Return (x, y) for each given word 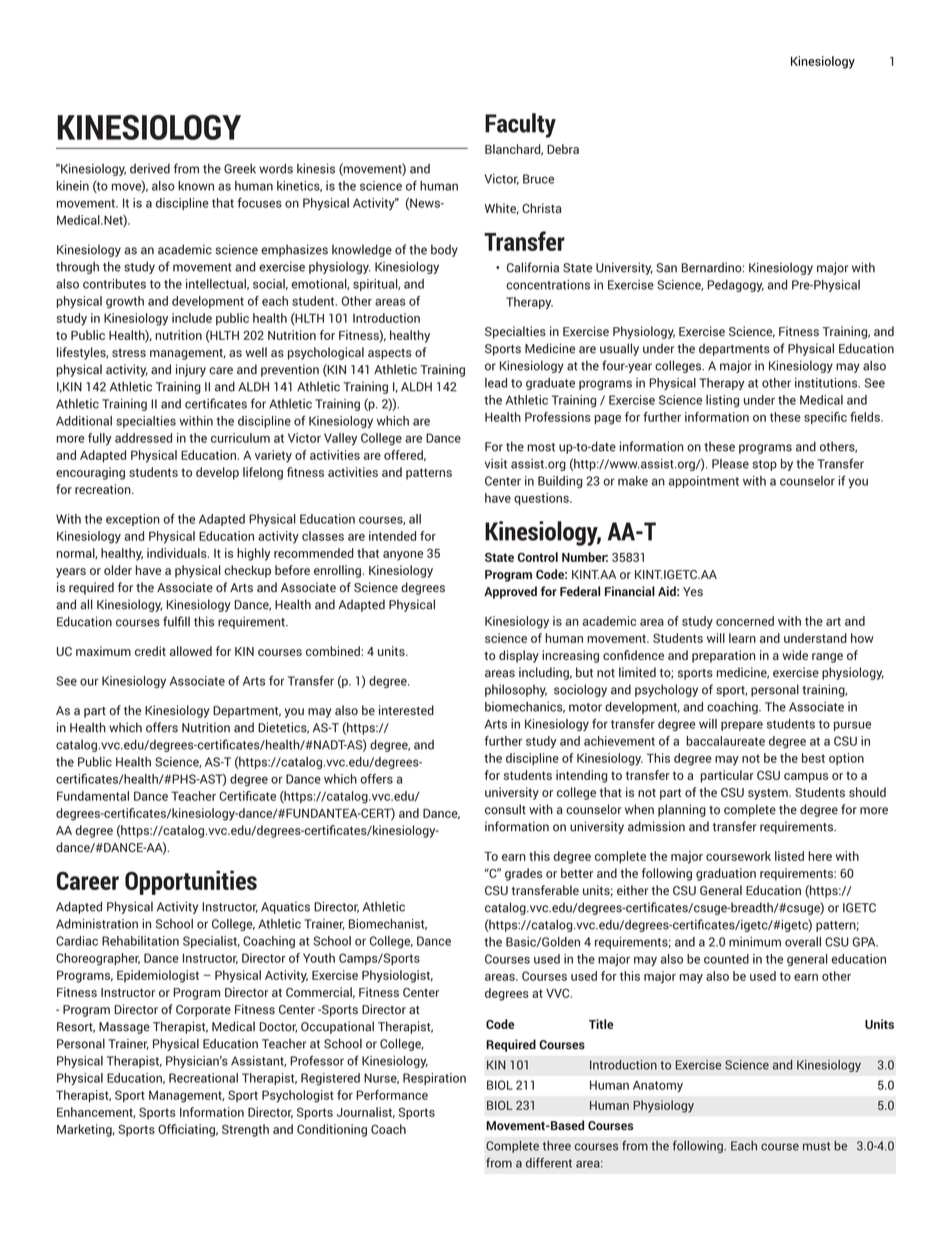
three (557, 1146)
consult (505, 809)
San (666, 268)
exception (133, 520)
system (769, 794)
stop (764, 465)
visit (496, 464)
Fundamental (93, 796)
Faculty (520, 125)
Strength (245, 1130)
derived (150, 169)
